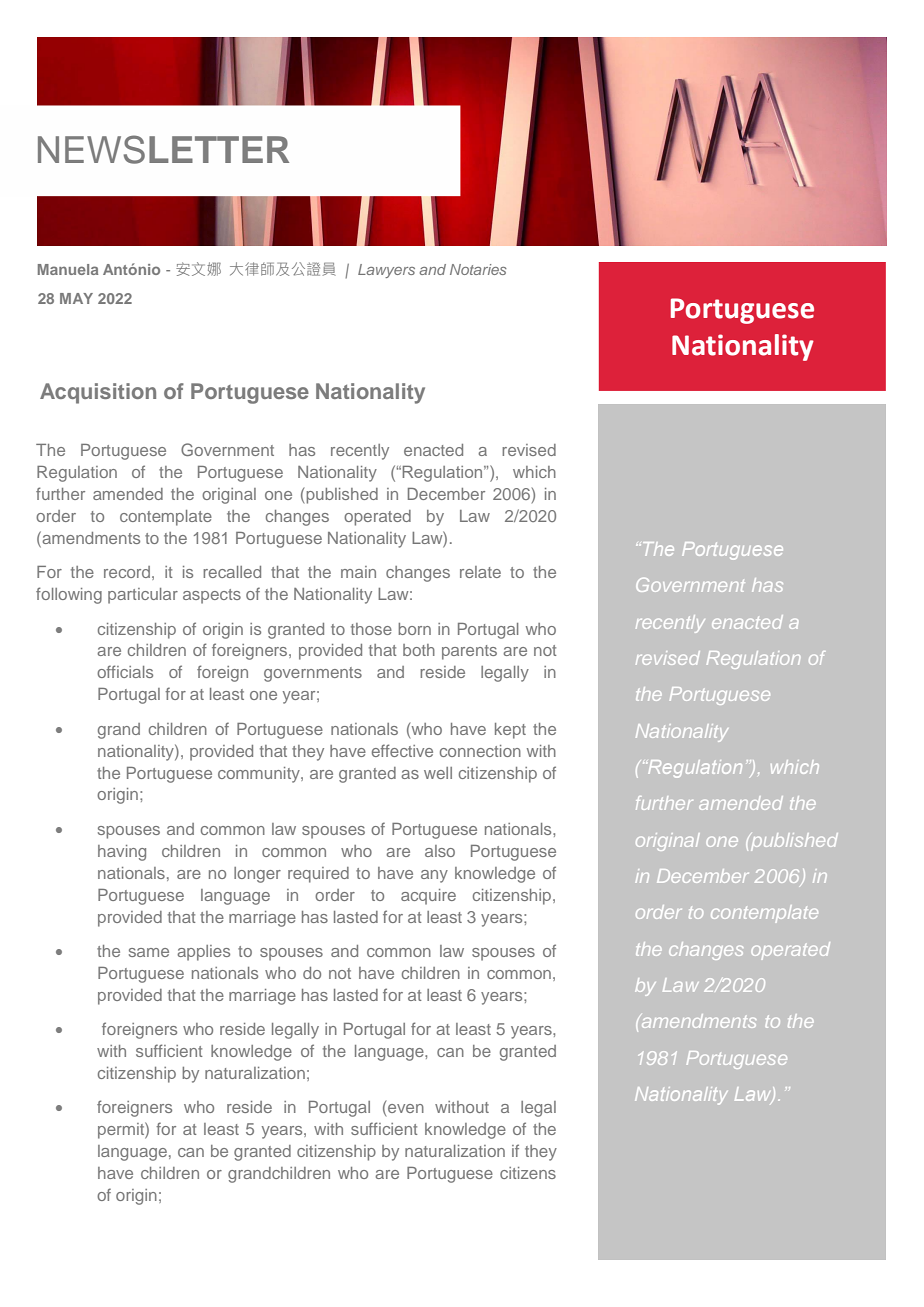 The image size is (924, 1307). Describe the element at coordinates (386, 271) in the screenshot. I see `Lawyers` at that location.
